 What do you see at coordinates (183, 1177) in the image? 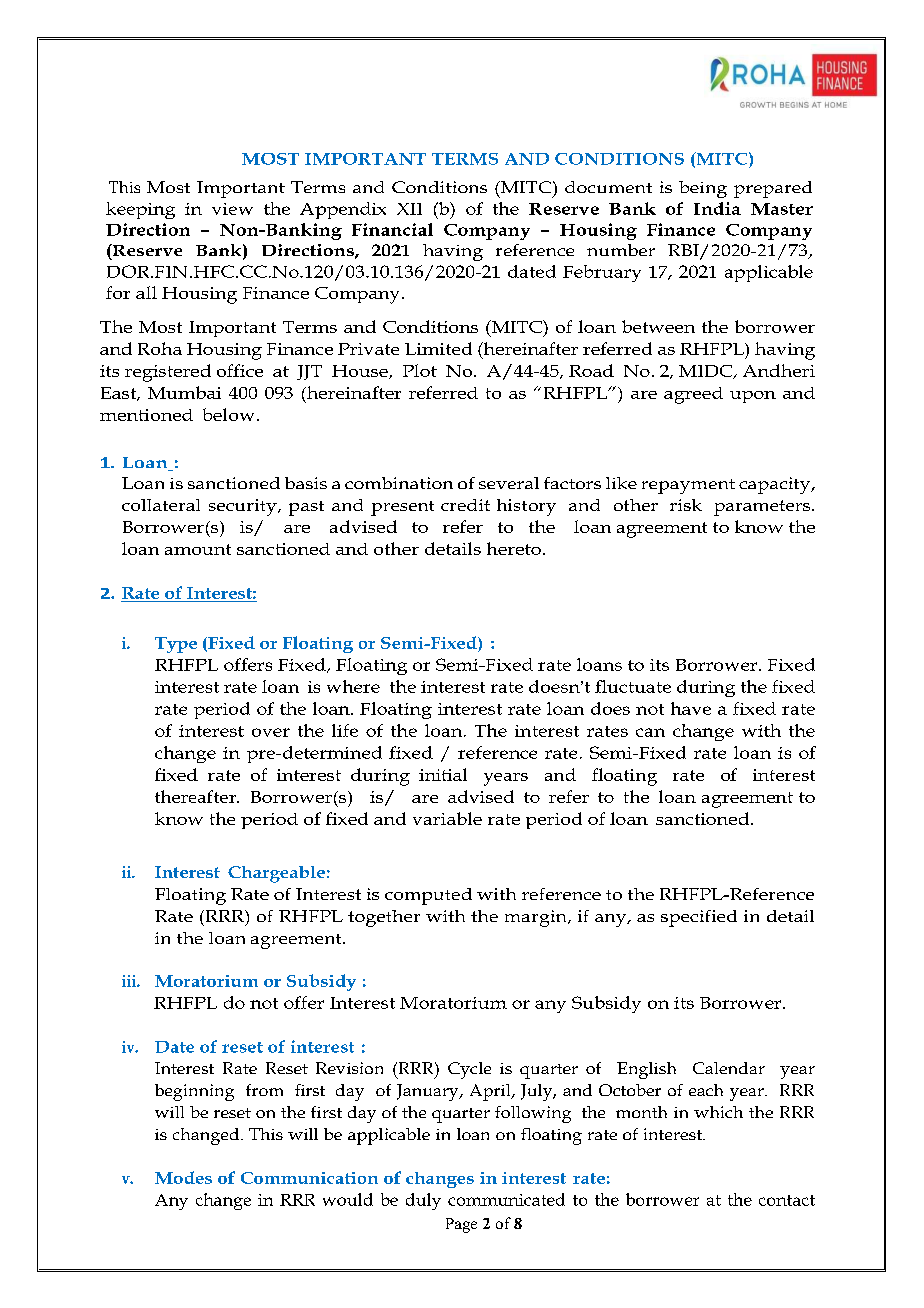
I see `Modes` at bounding box center [183, 1177].
